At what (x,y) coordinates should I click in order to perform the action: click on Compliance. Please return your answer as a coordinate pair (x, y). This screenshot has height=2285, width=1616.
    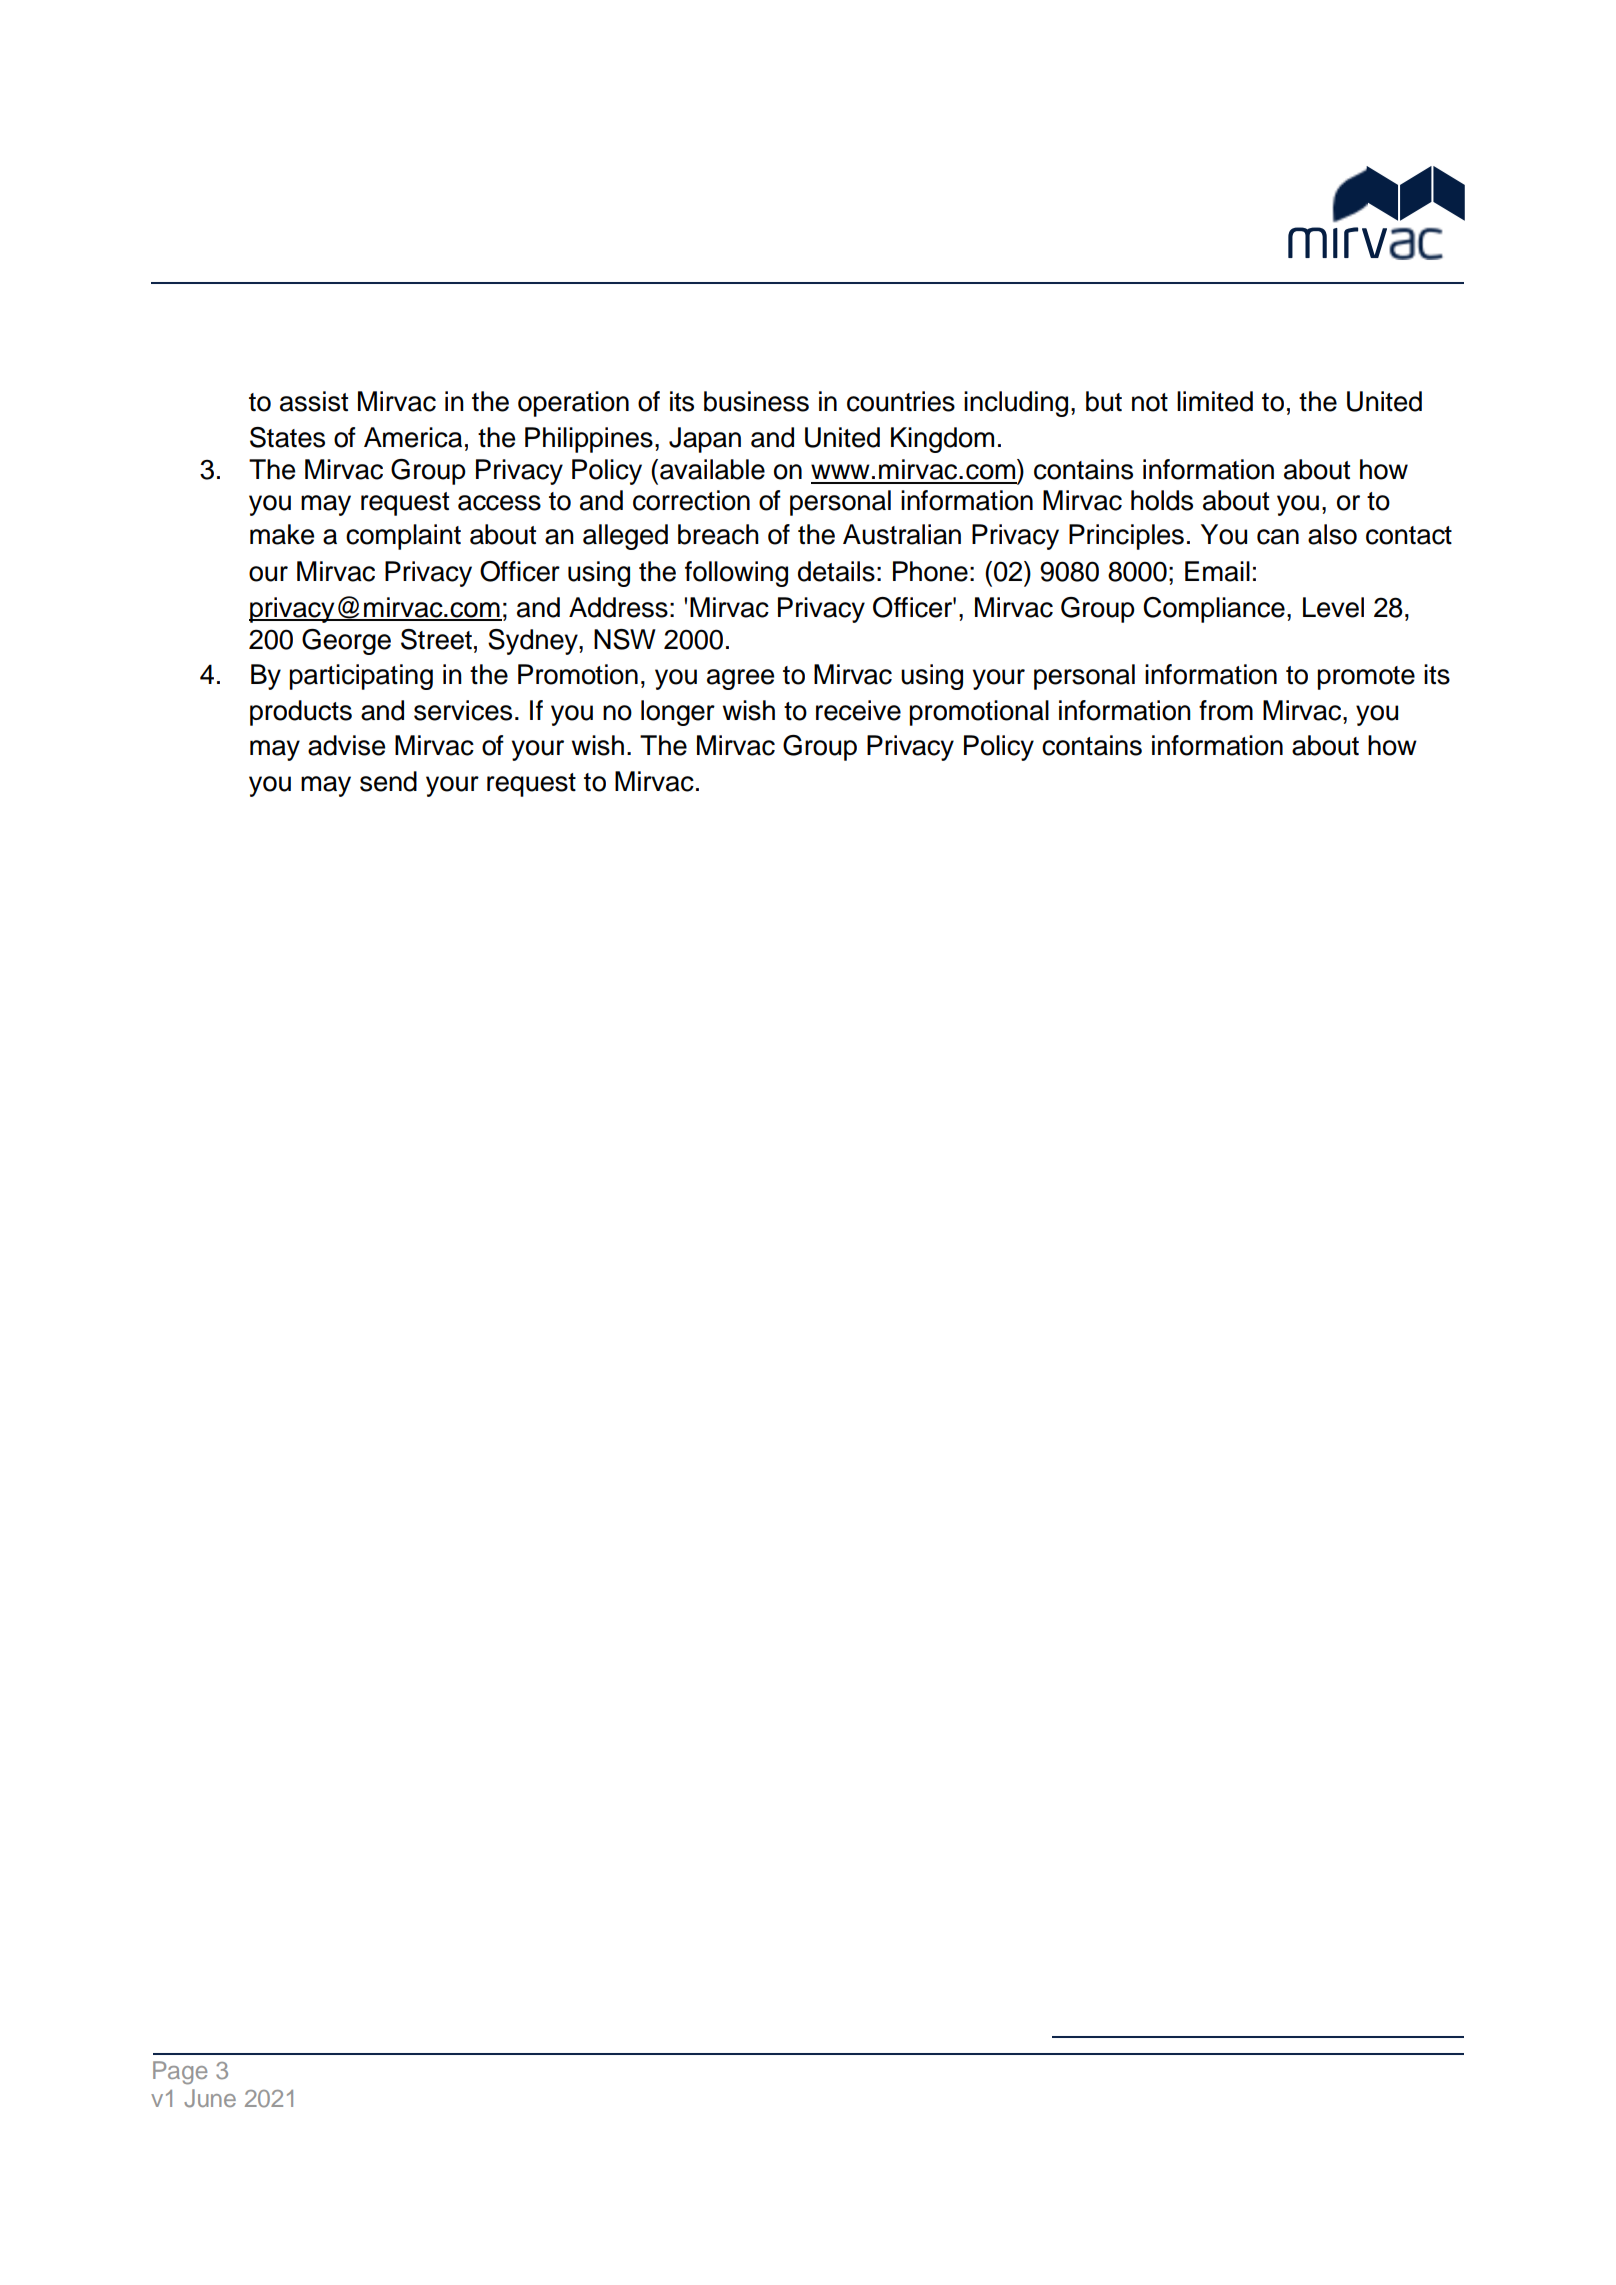
    Looking at the image, I should click on (1214, 610).
